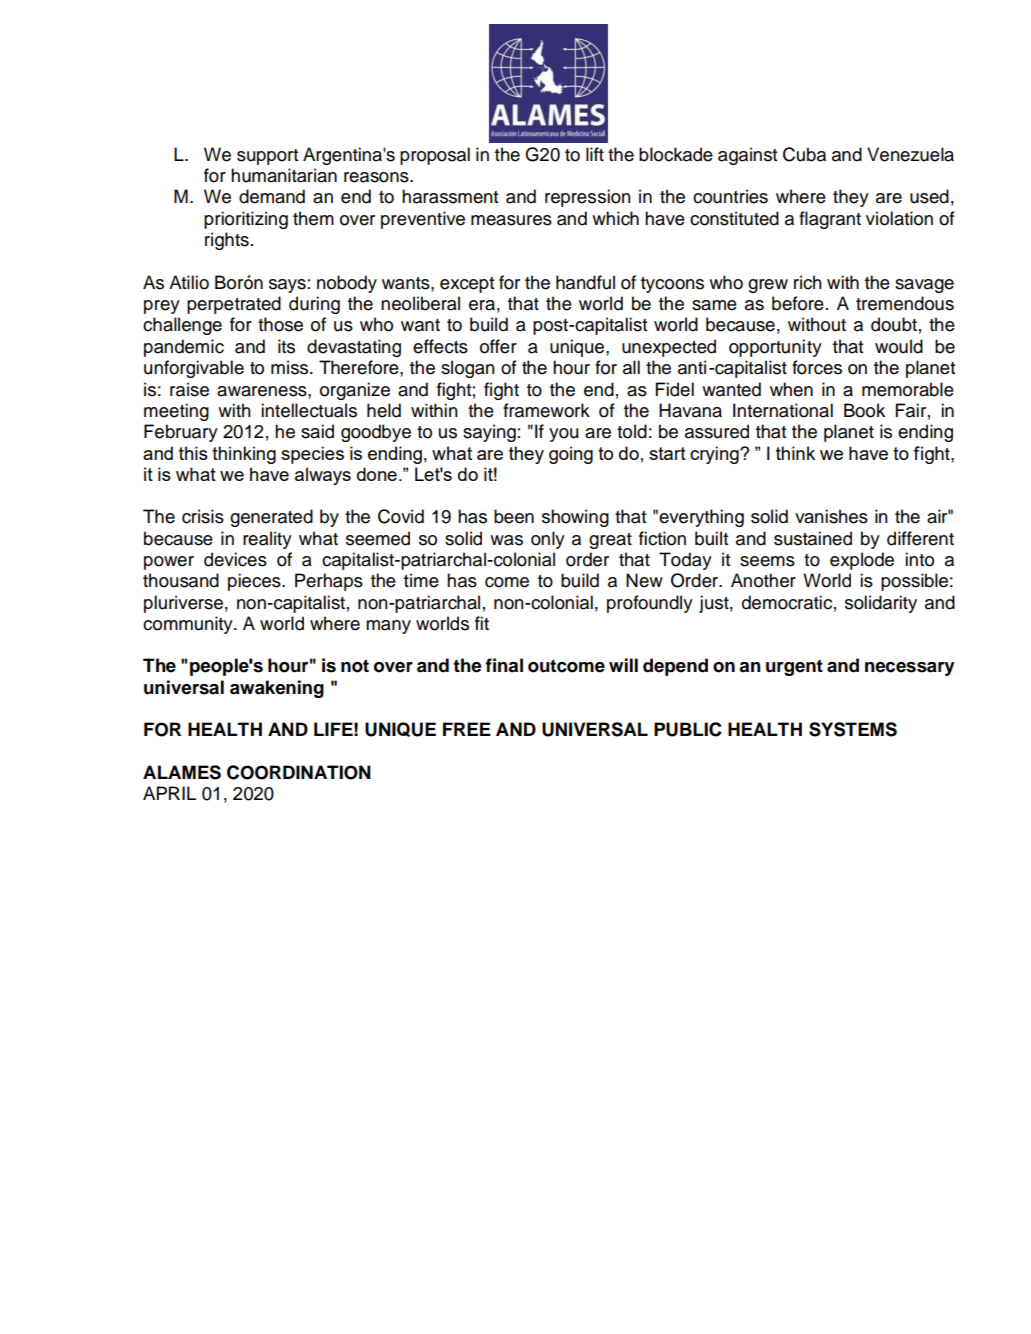  What do you see at coordinates (831, 516) in the screenshot?
I see `vanishes` at bounding box center [831, 516].
